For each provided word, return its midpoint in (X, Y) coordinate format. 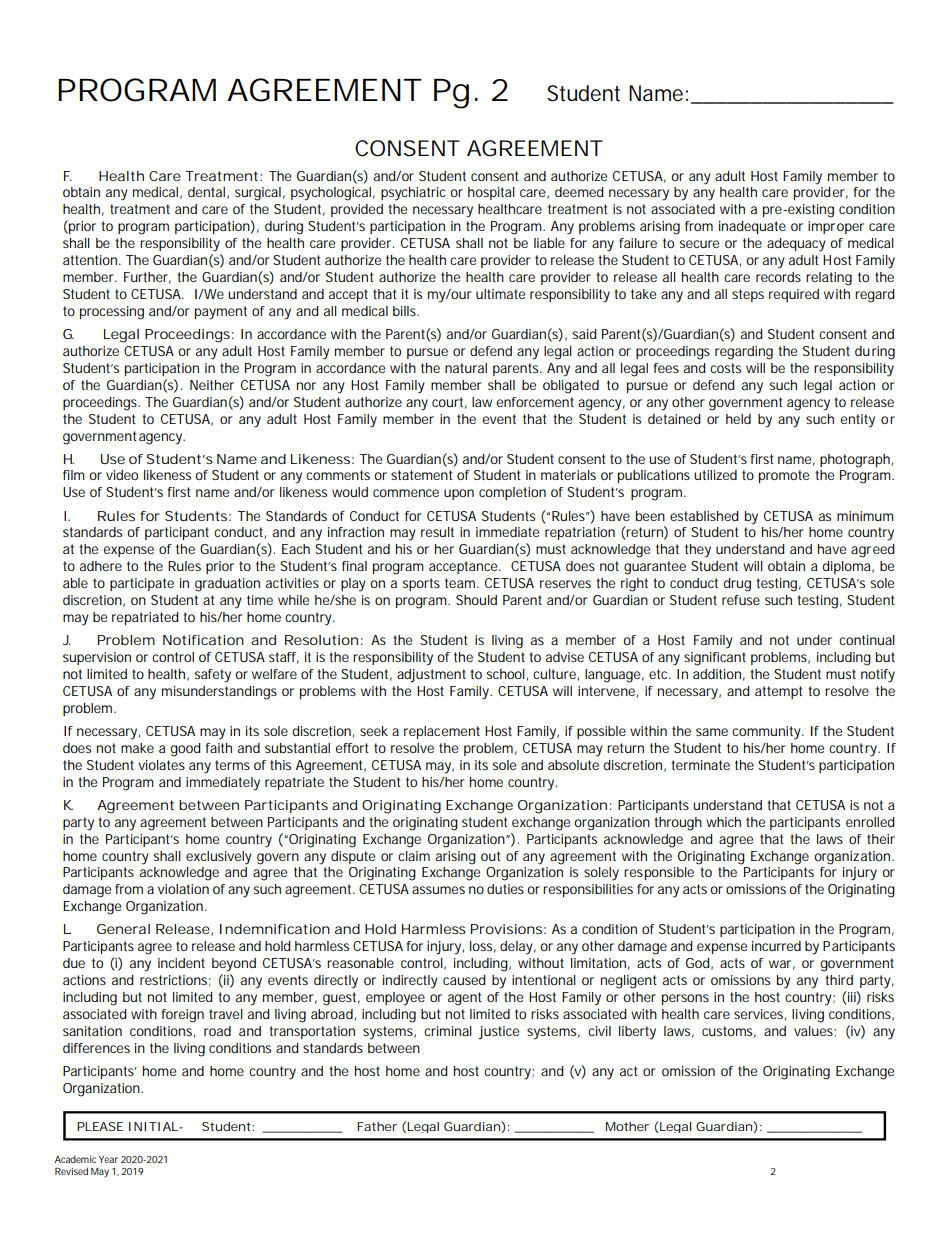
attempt (778, 692)
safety (213, 676)
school (506, 674)
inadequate (752, 227)
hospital (491, 193)
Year (108, 1159)
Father (377, 1126)
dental (206, 192)
